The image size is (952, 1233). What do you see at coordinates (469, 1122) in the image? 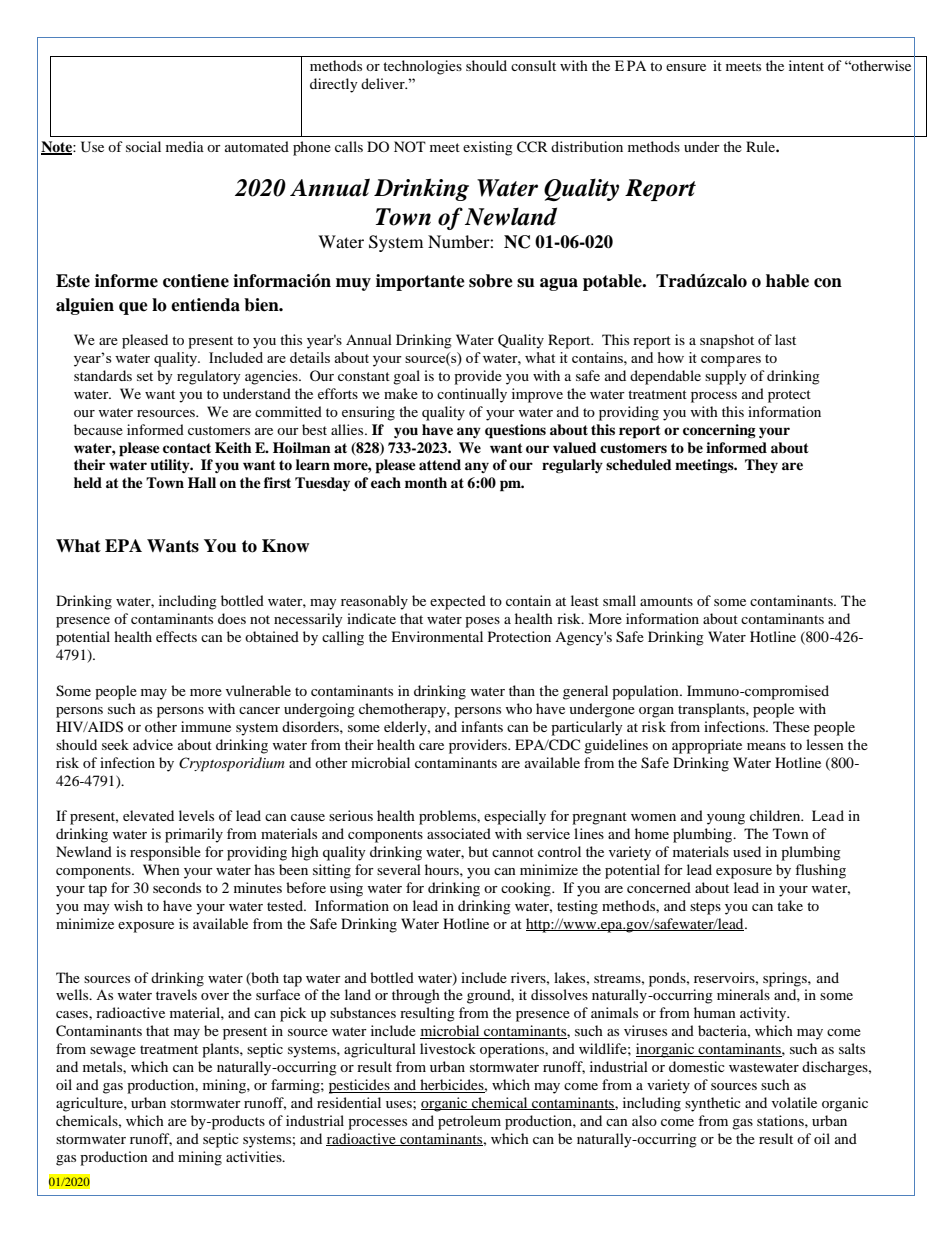
I see `petroleum` at bounding box center [469, 1122].
